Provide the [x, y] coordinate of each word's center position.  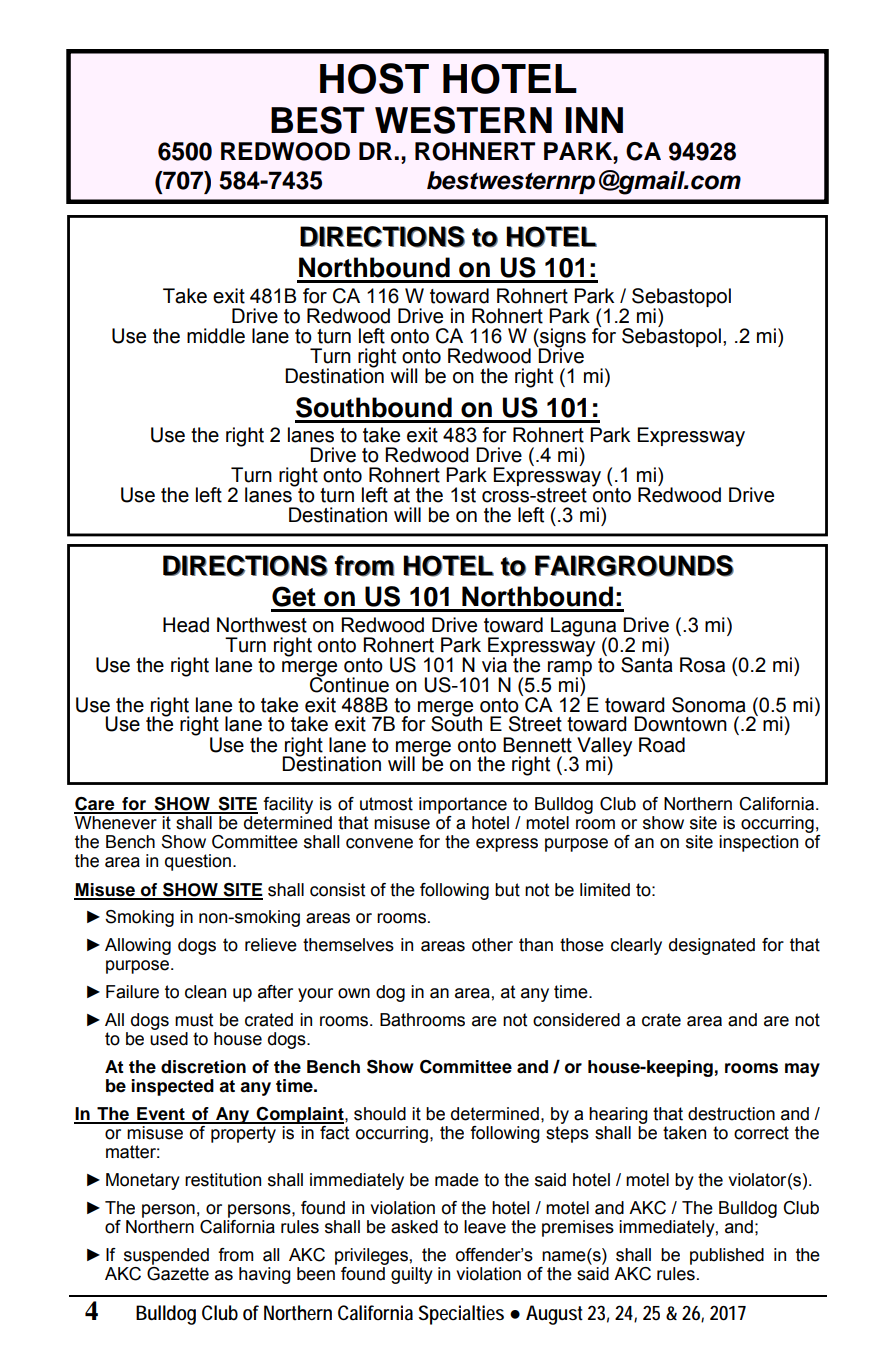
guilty [412, 1275]
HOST [374, 78]
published [727, 1256]
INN [594, 120]
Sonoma [709, 705]
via [494, 665]
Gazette [178, 1272]
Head [186, 625]
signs [562, 338]
